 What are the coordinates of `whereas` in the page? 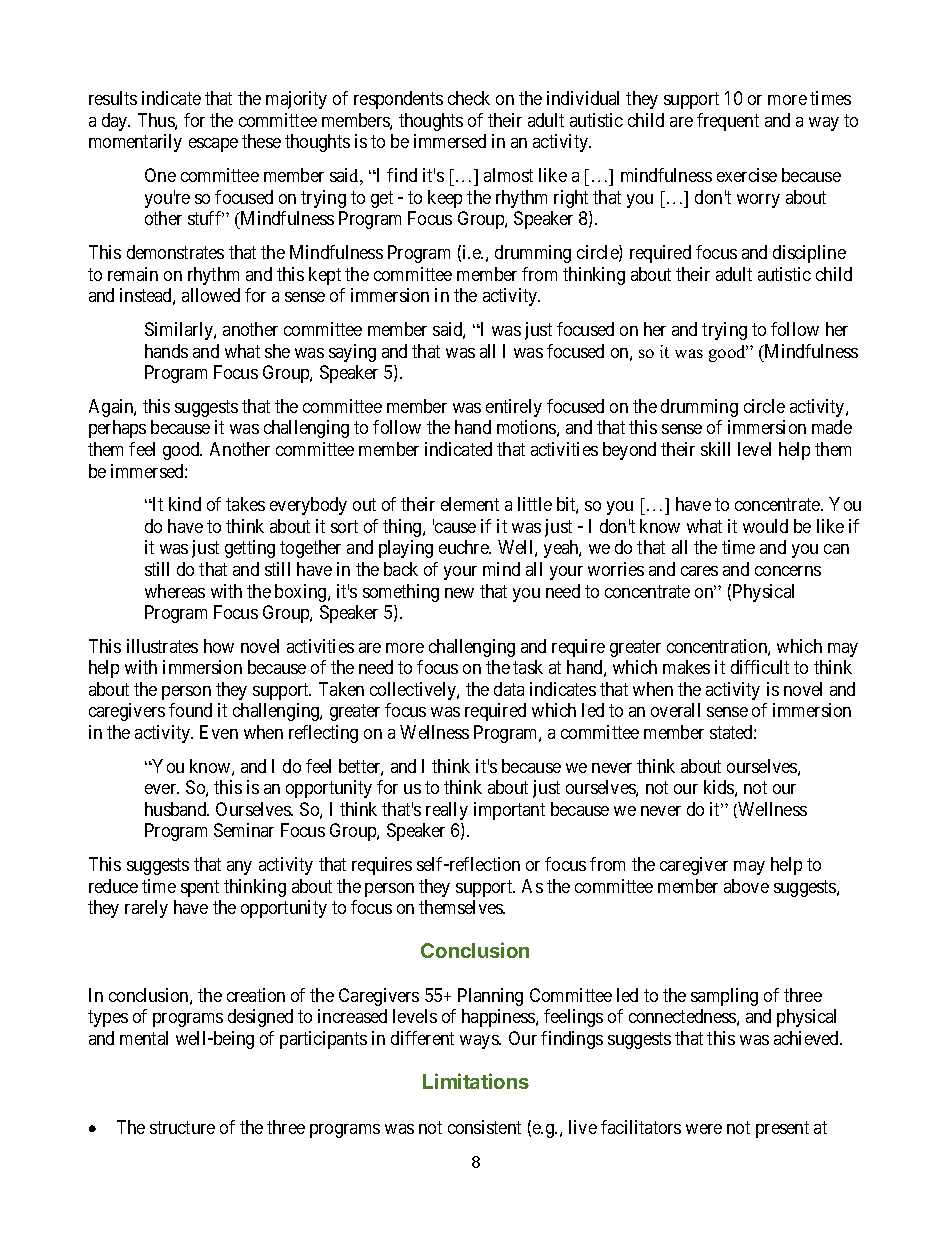 It's located at (175, 591).
